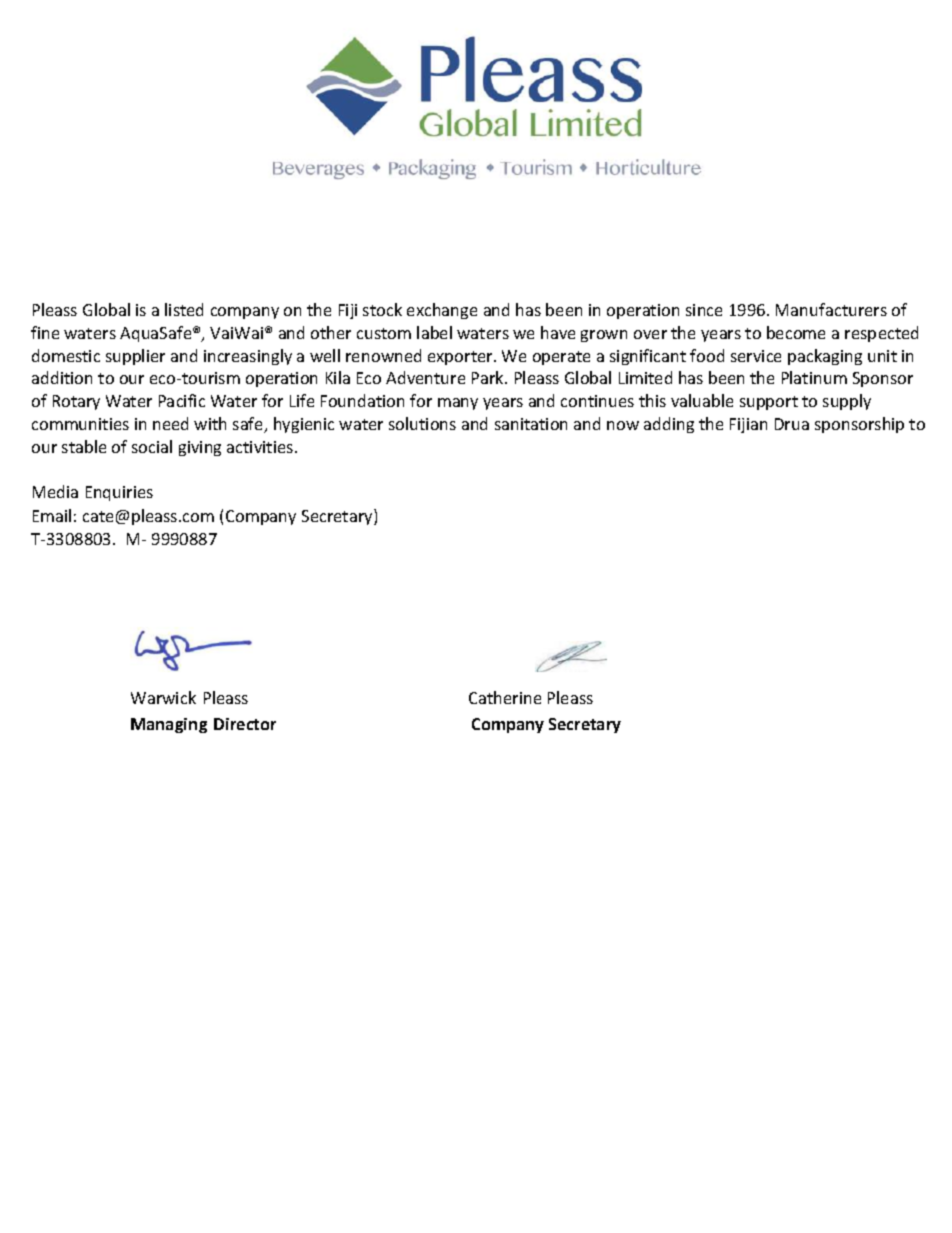  Describe the element at coordinates (184, 309) in the document. I see `listed` at that location.
